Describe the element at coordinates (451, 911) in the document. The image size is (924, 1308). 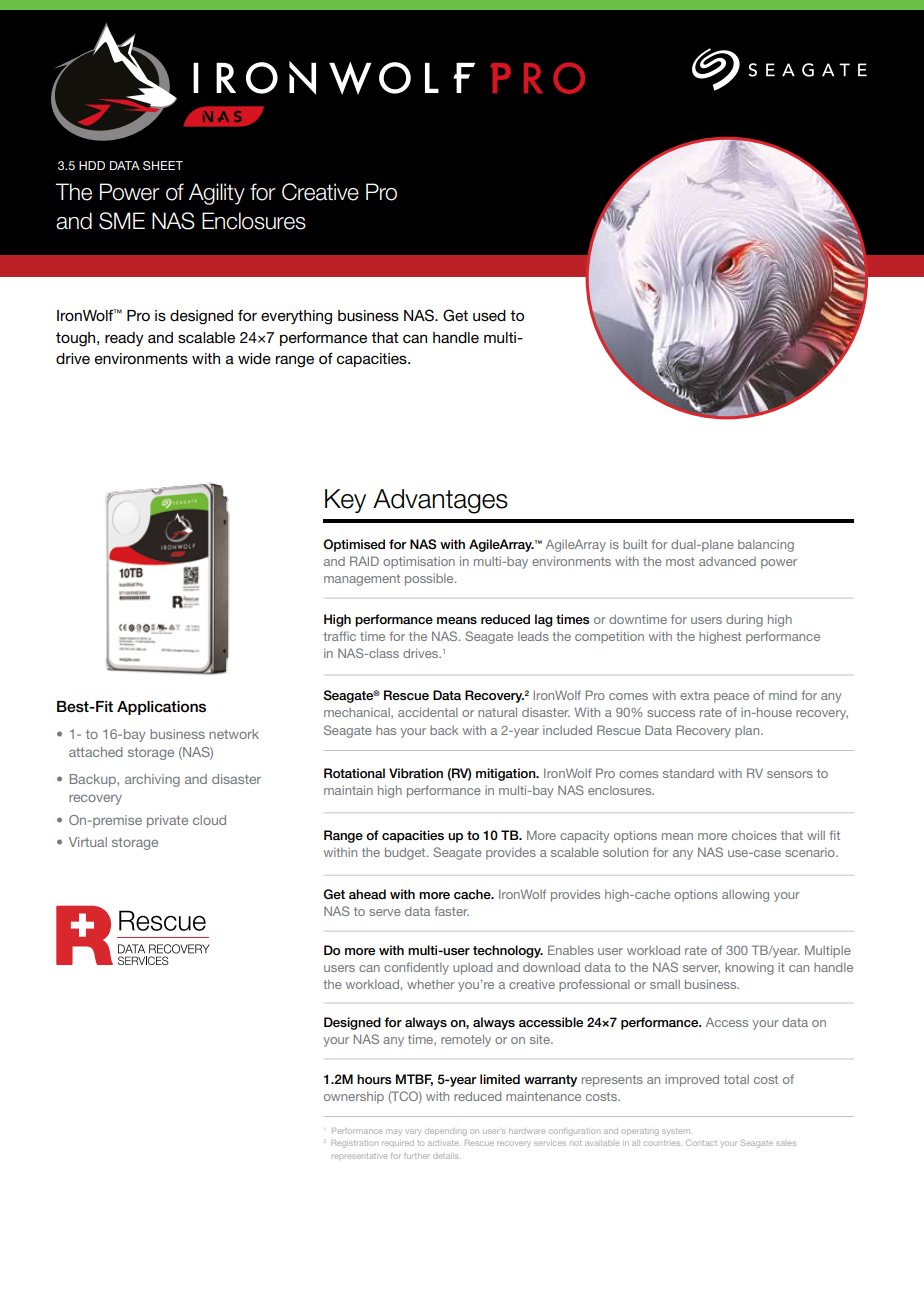
I see `faster` at that location.
